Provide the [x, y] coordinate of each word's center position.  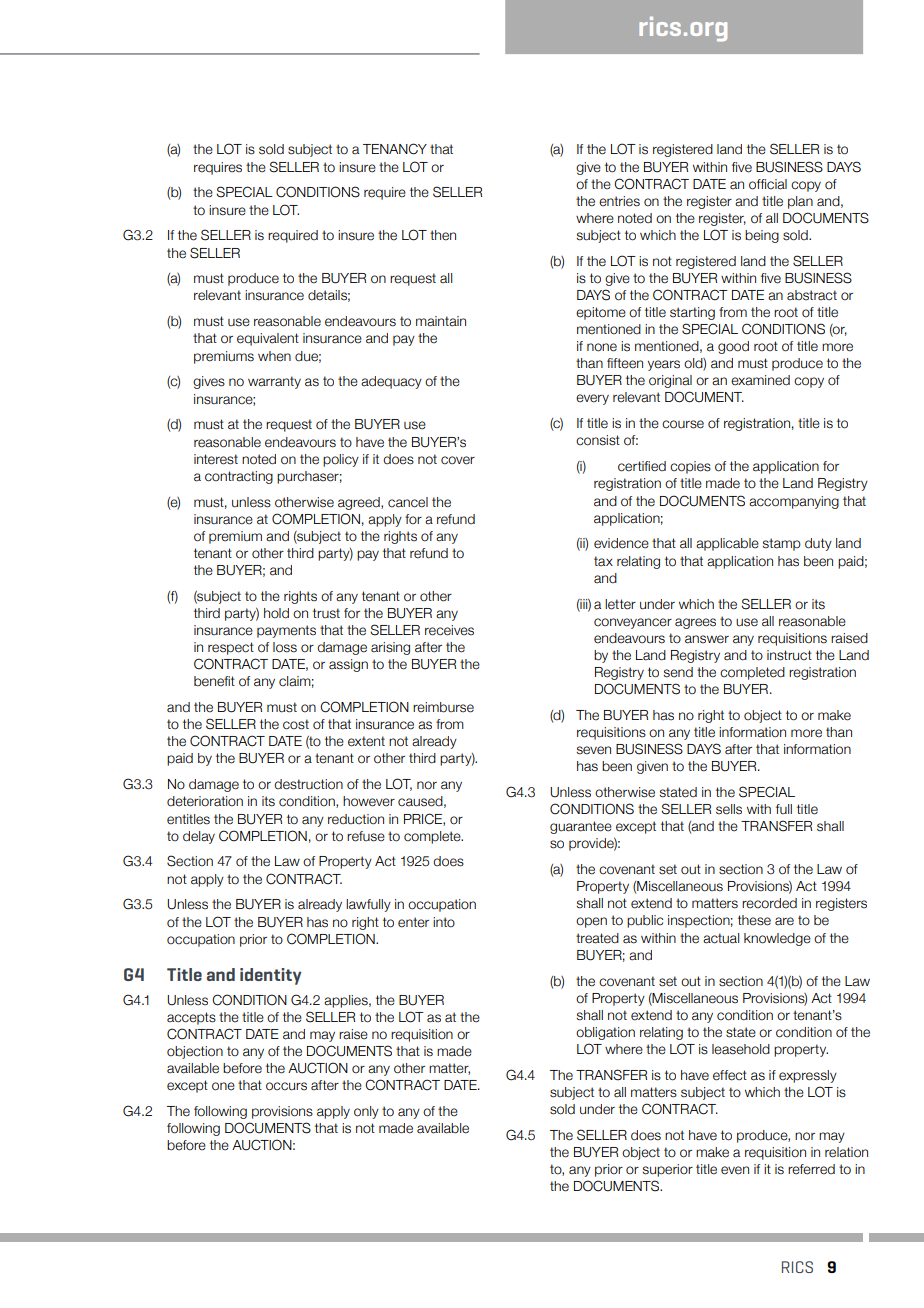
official [768, 184]
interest [216, 459]
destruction [308, 784]
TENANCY [395, 149]
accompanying [794, 502]
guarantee [581, 827]
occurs [286, 1086]
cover [458, 460]
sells [729, 809]
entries [619, 201]
